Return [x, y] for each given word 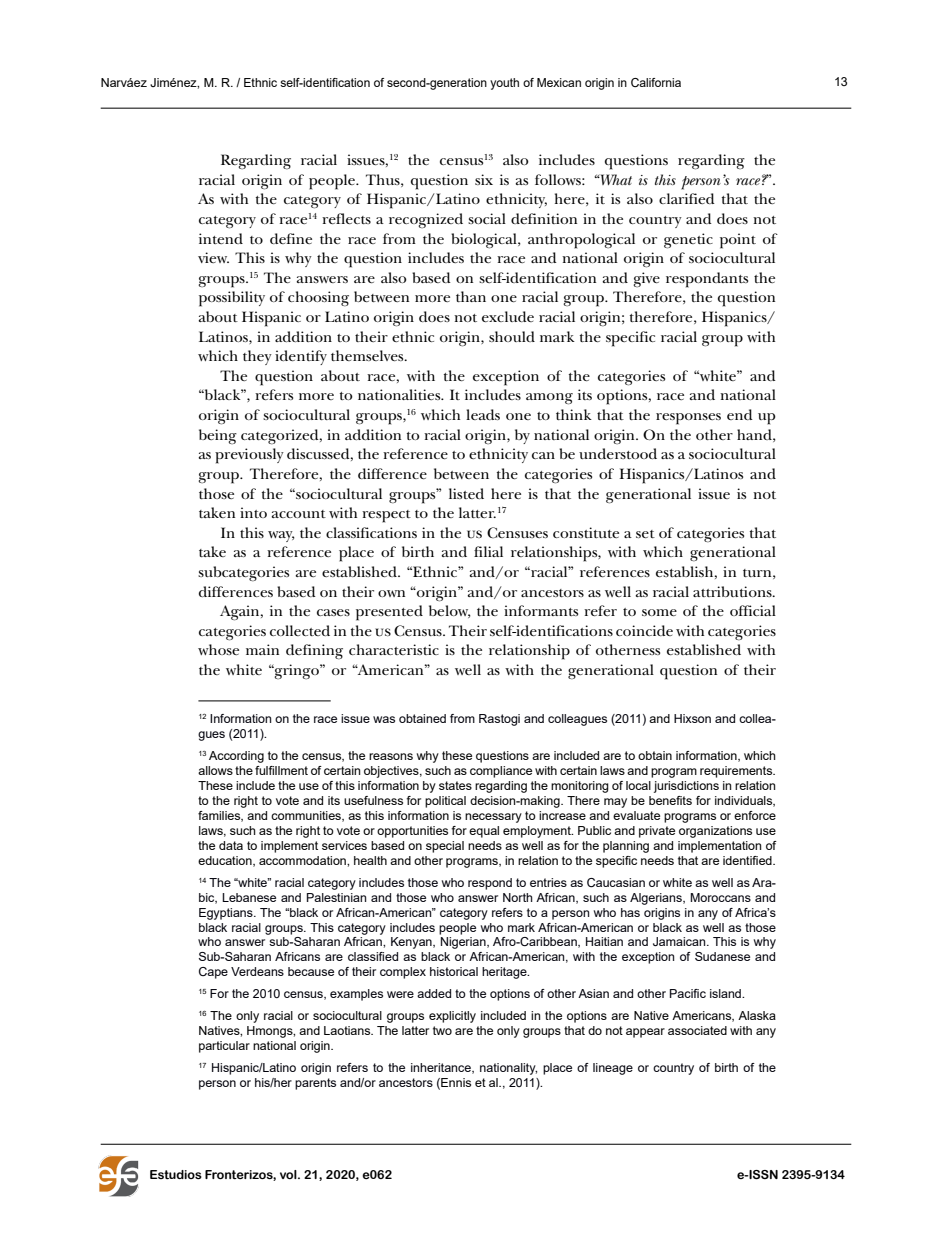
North [518, 897]
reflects [346, 218]
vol [289, 1174]
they [257, 357]
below [450, 611]
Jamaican [680, 941]
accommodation [303, 860]
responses [688, 419]
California [656, 82]
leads [483, 414]
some [659, 612]
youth [504, 84]
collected [300, 630]
